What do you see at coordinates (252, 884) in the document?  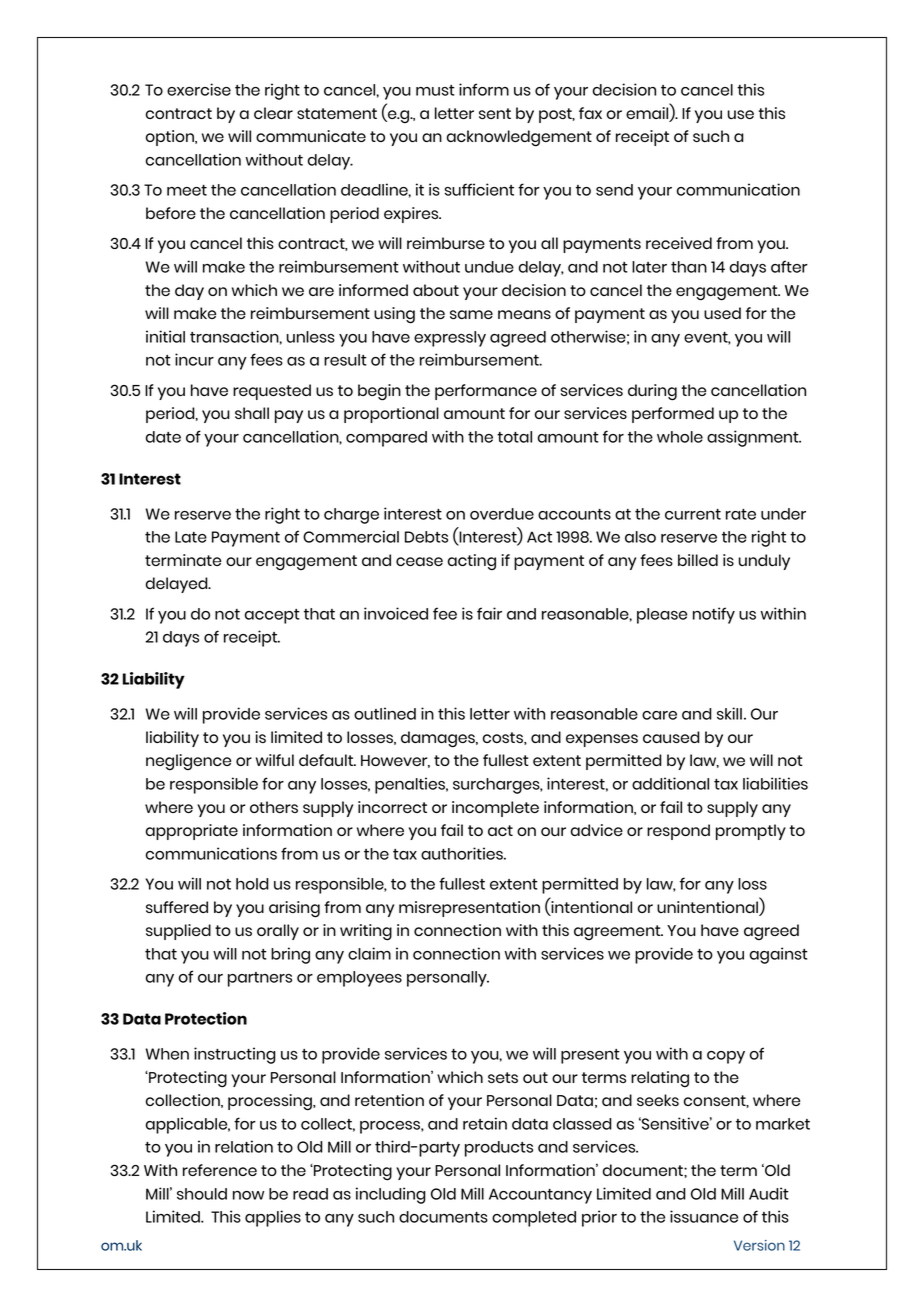 I see `hold` at bounding box center [252, 884].
